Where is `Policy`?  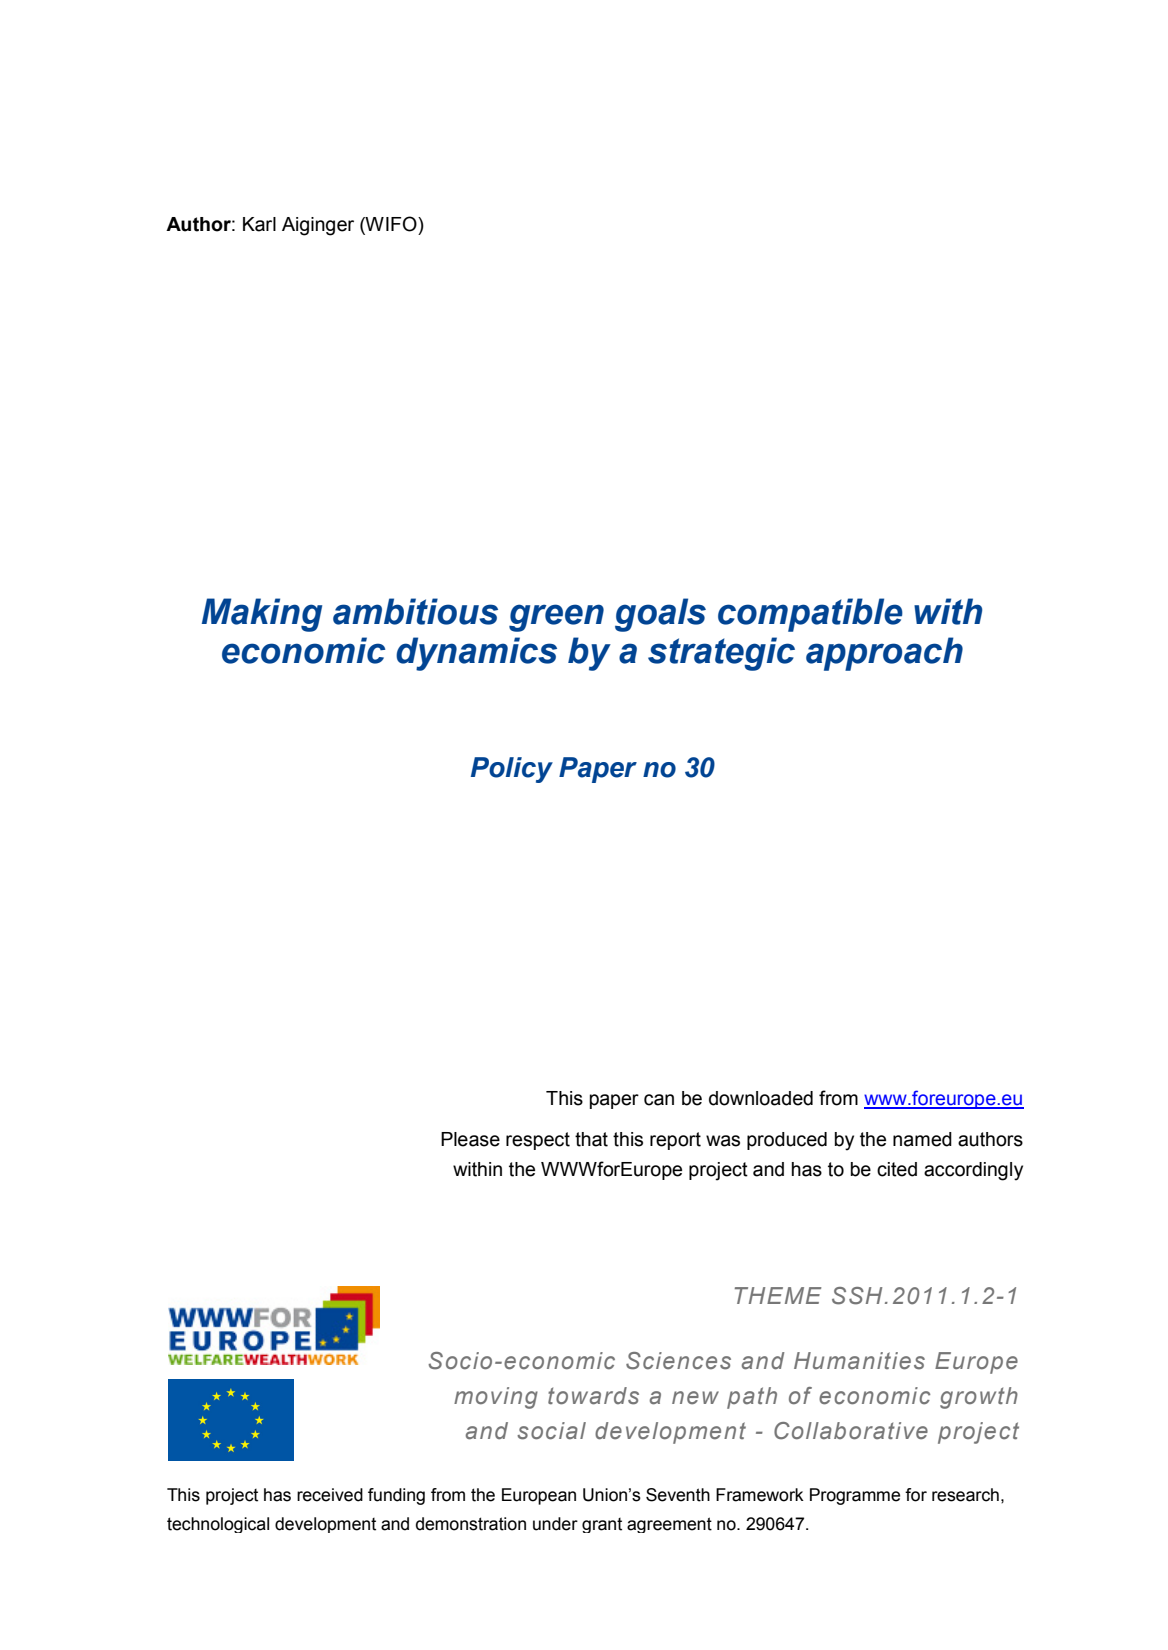
Policy is located at coordinates (512, 770).
